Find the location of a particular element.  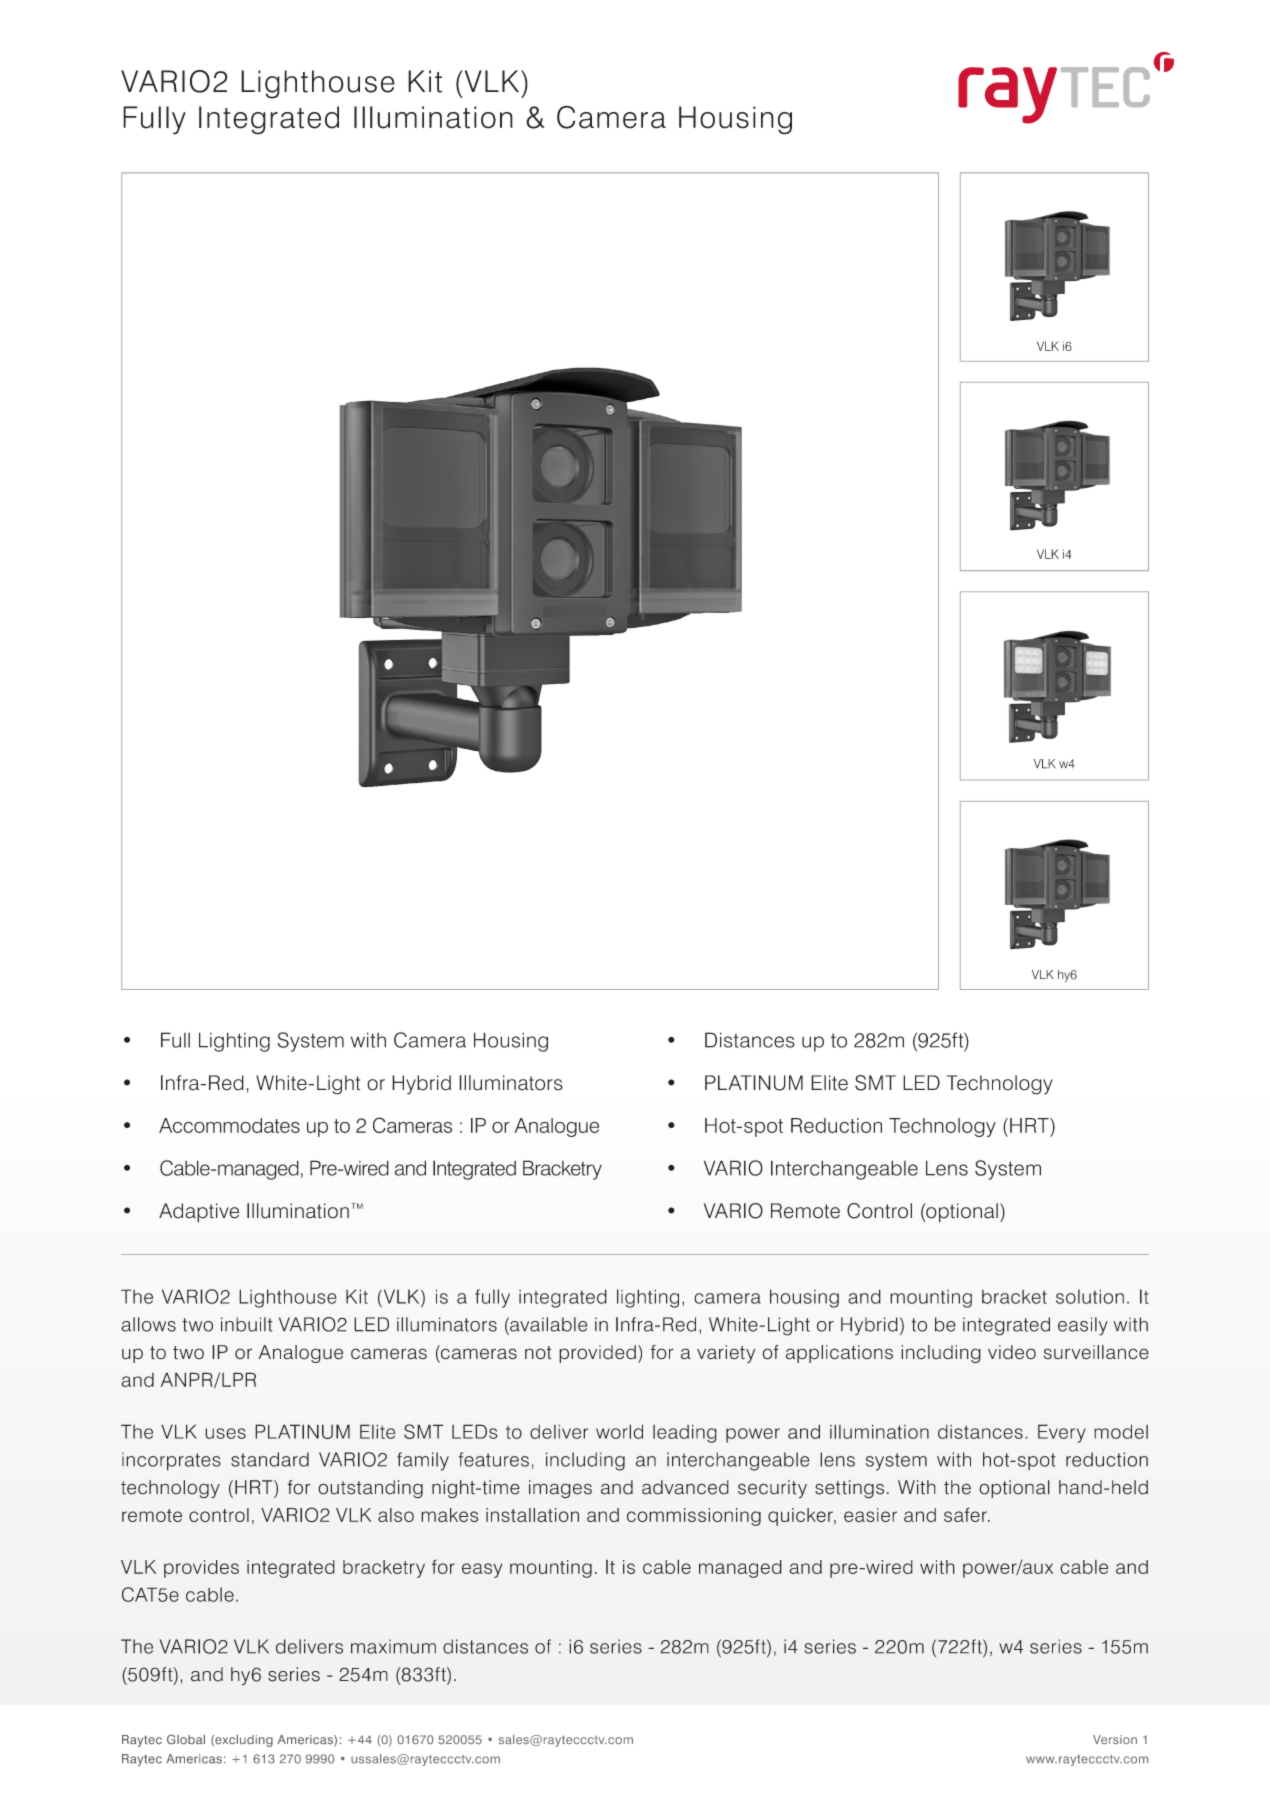

Global is located at coordinates (186, 1739).
